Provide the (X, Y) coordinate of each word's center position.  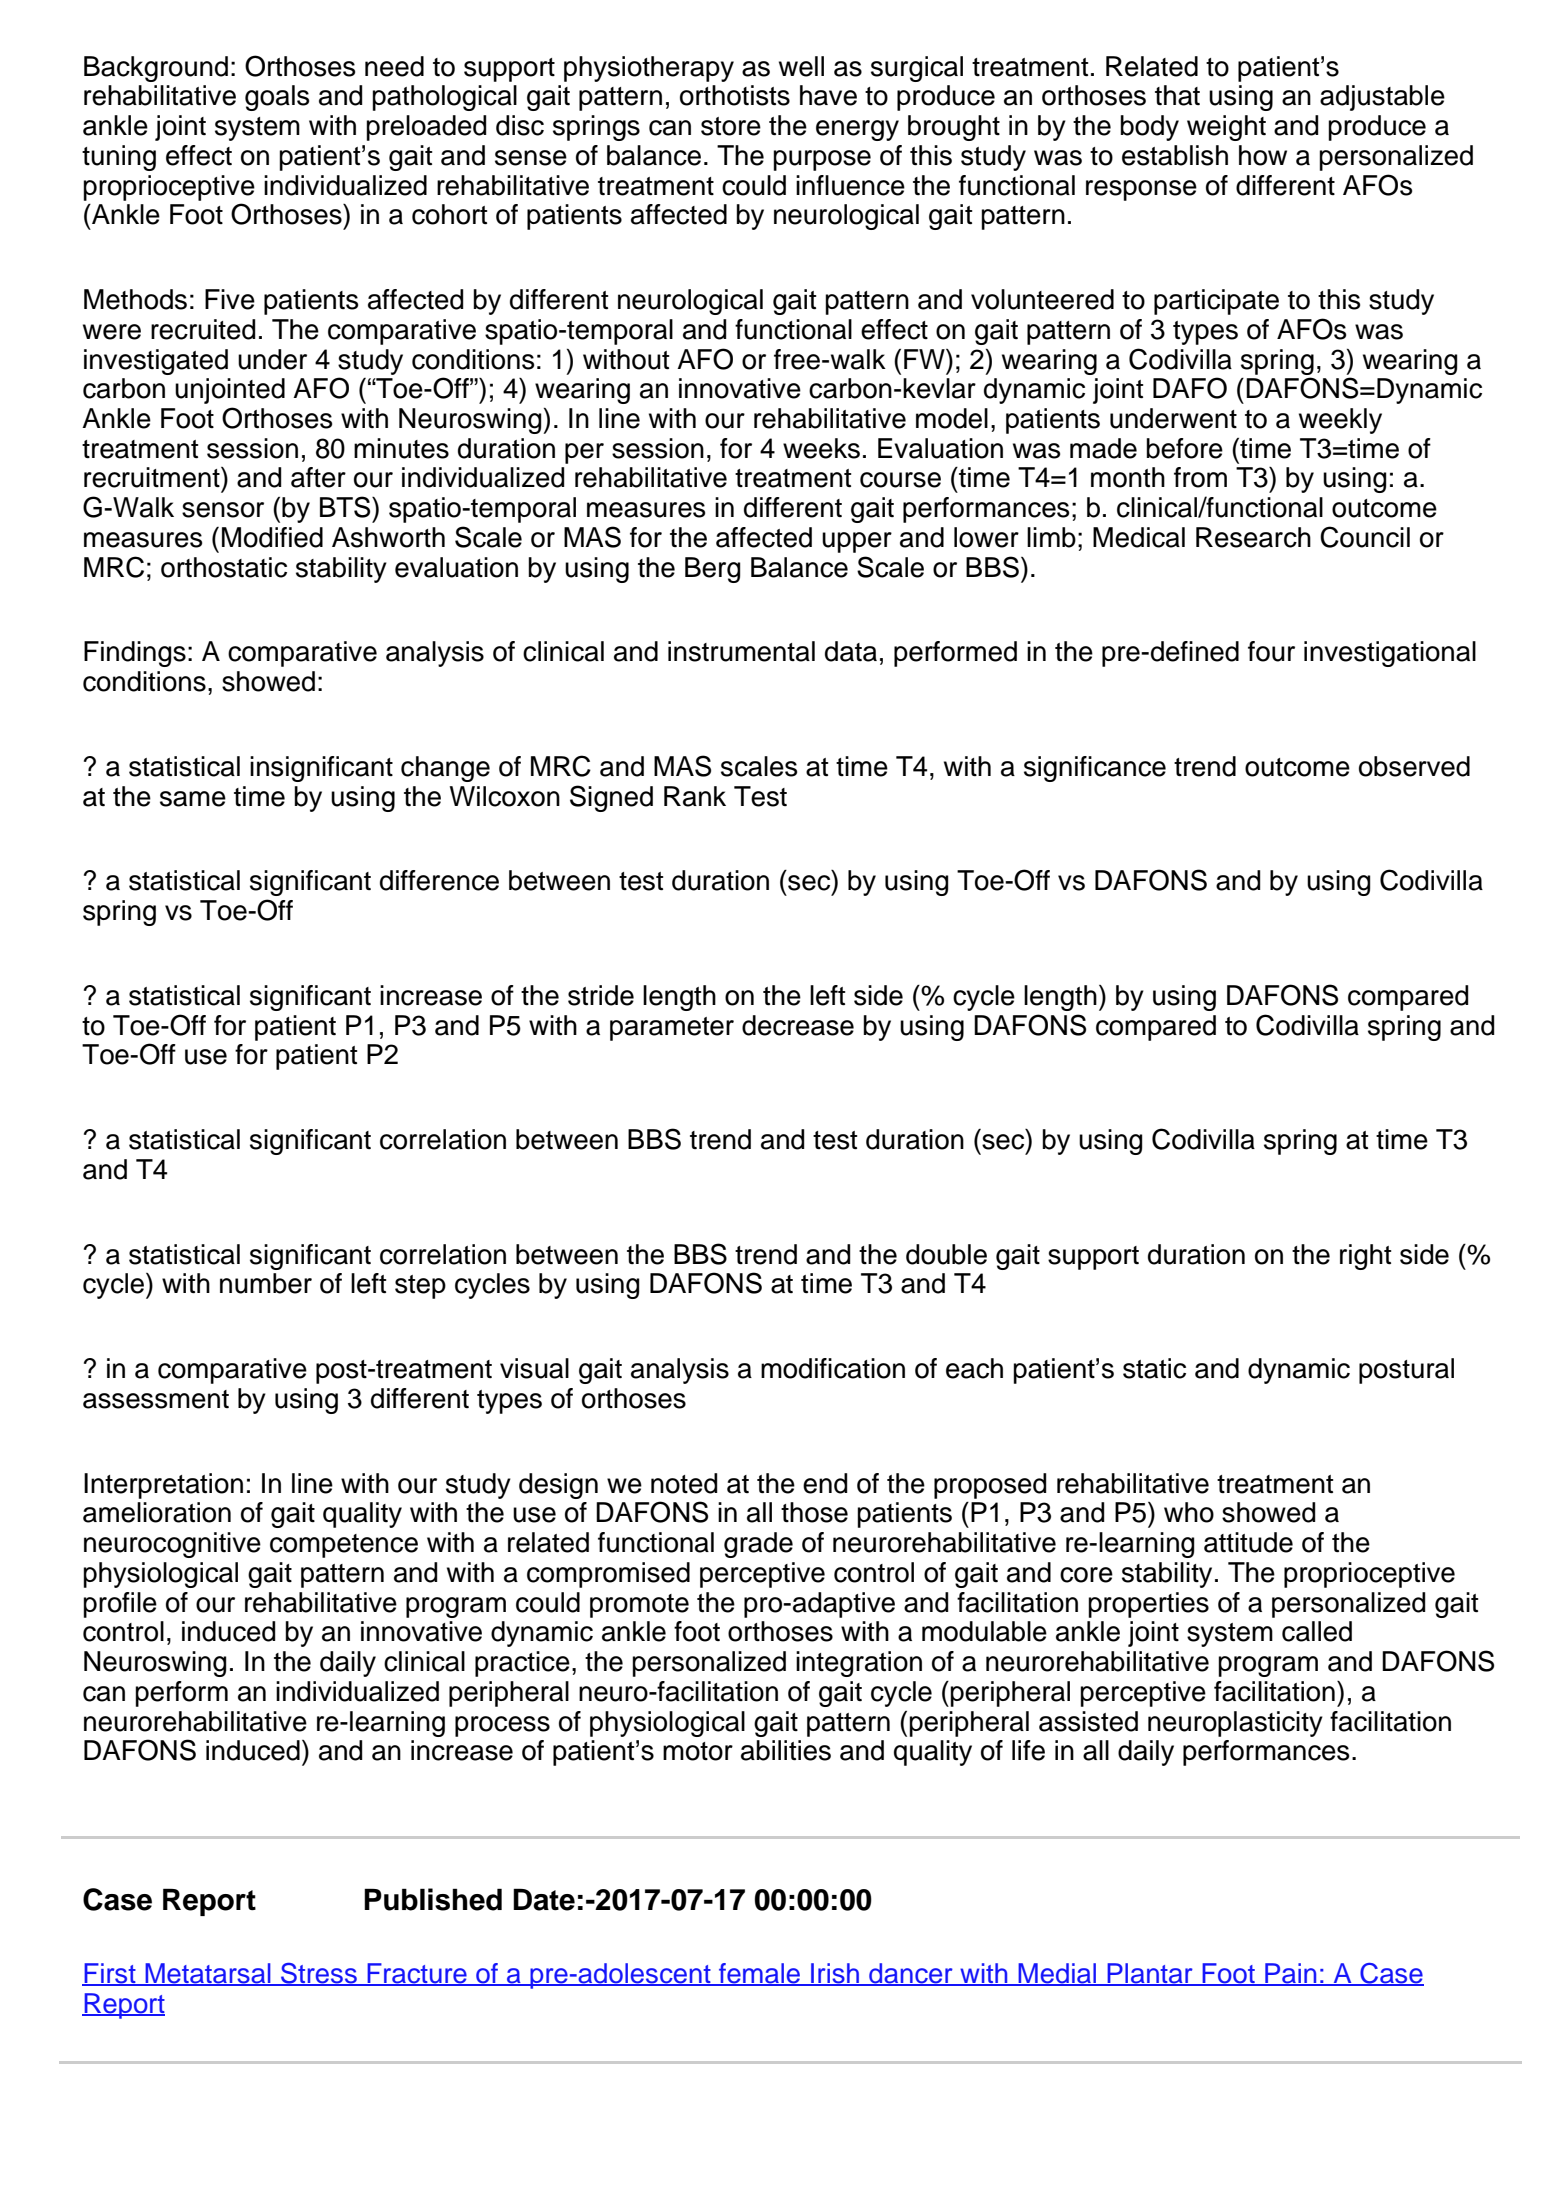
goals (277, 98)
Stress (319, 1974)
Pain (1291, 1974)
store (731, 126)
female (760, 1974)
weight (1226, 128)
